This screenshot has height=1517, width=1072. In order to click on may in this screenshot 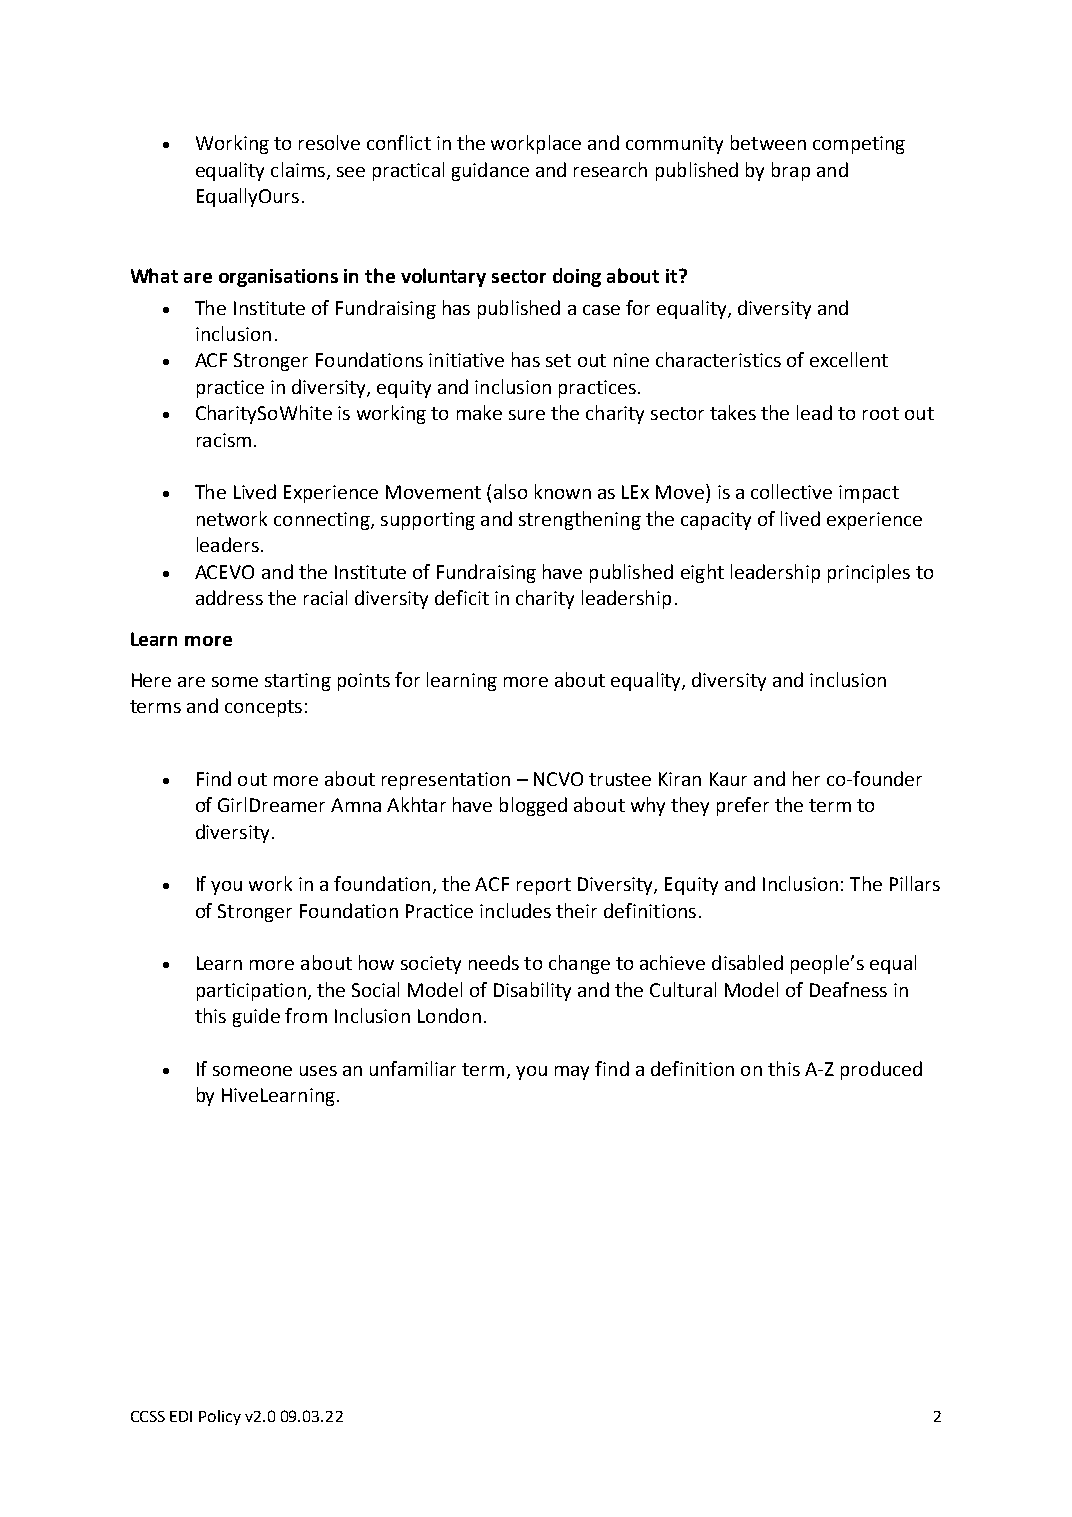, I will do `click(572, 1073)`.
